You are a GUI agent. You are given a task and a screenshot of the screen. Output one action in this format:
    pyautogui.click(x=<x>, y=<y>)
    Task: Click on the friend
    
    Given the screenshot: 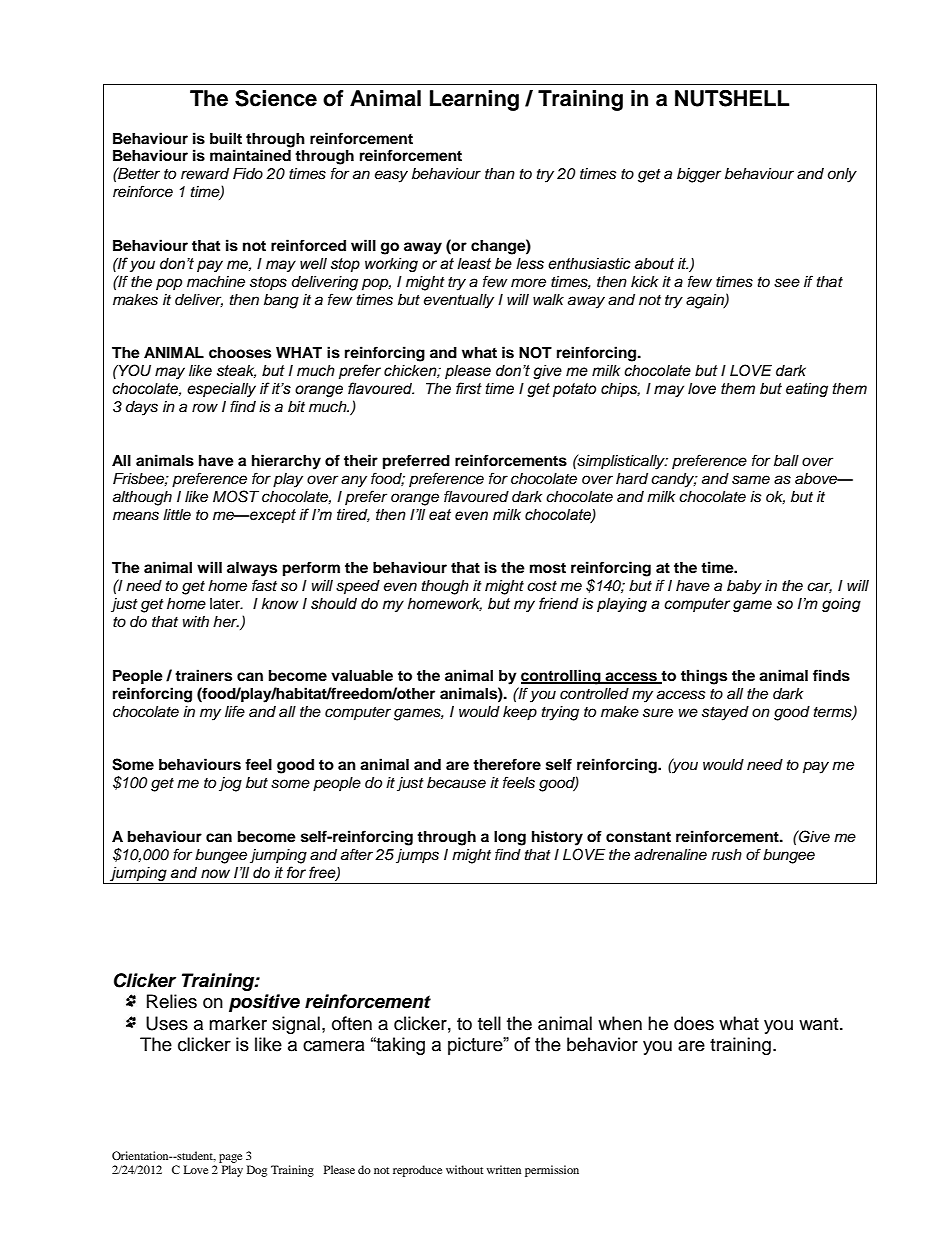 What is the action you would take?
    pyautogui.click(x=559, y=603)
